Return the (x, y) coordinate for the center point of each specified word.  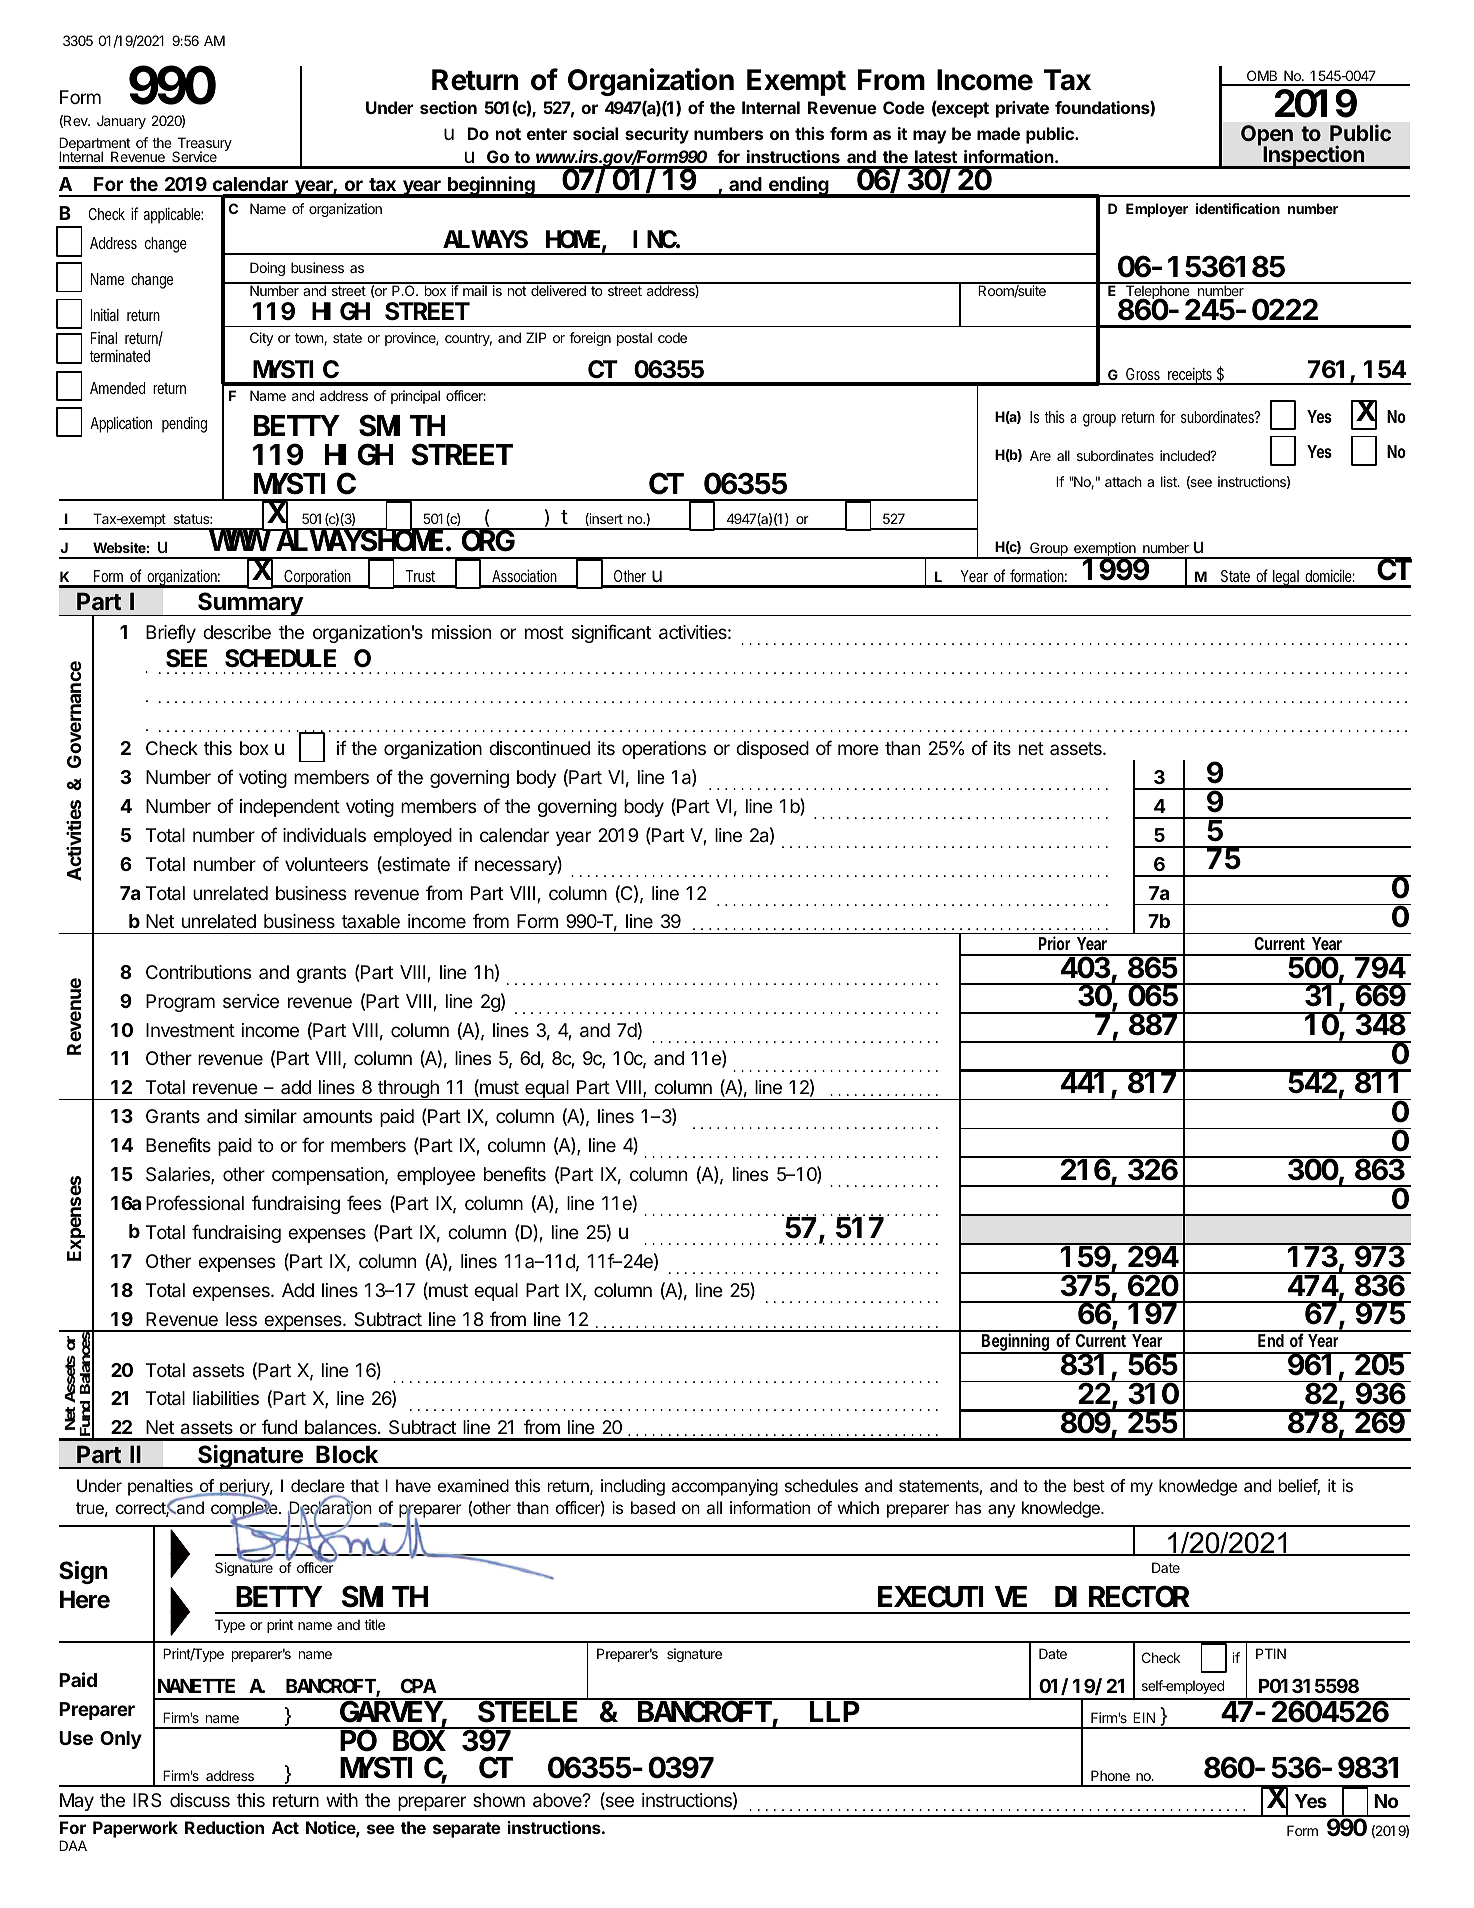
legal (1286, 579)
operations (664, 750)
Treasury (203, 145)
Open (1267, 136)
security (657, 135)
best (1089, 1485)
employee (436, 1176)
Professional (195, 1202)
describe (237, 632)
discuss (200, 1800)
